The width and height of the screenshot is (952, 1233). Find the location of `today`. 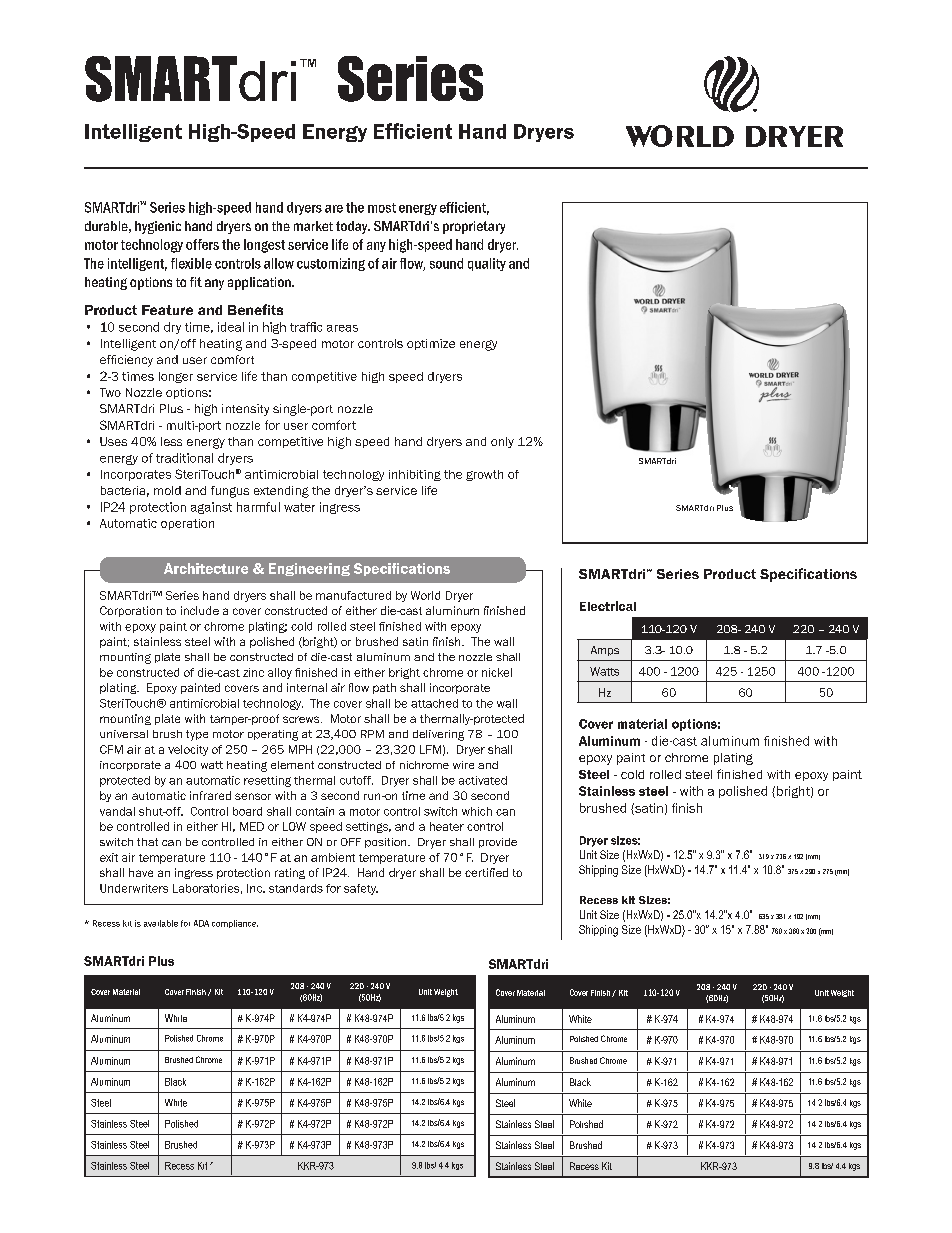

today is located at coordinates (353, 227).
